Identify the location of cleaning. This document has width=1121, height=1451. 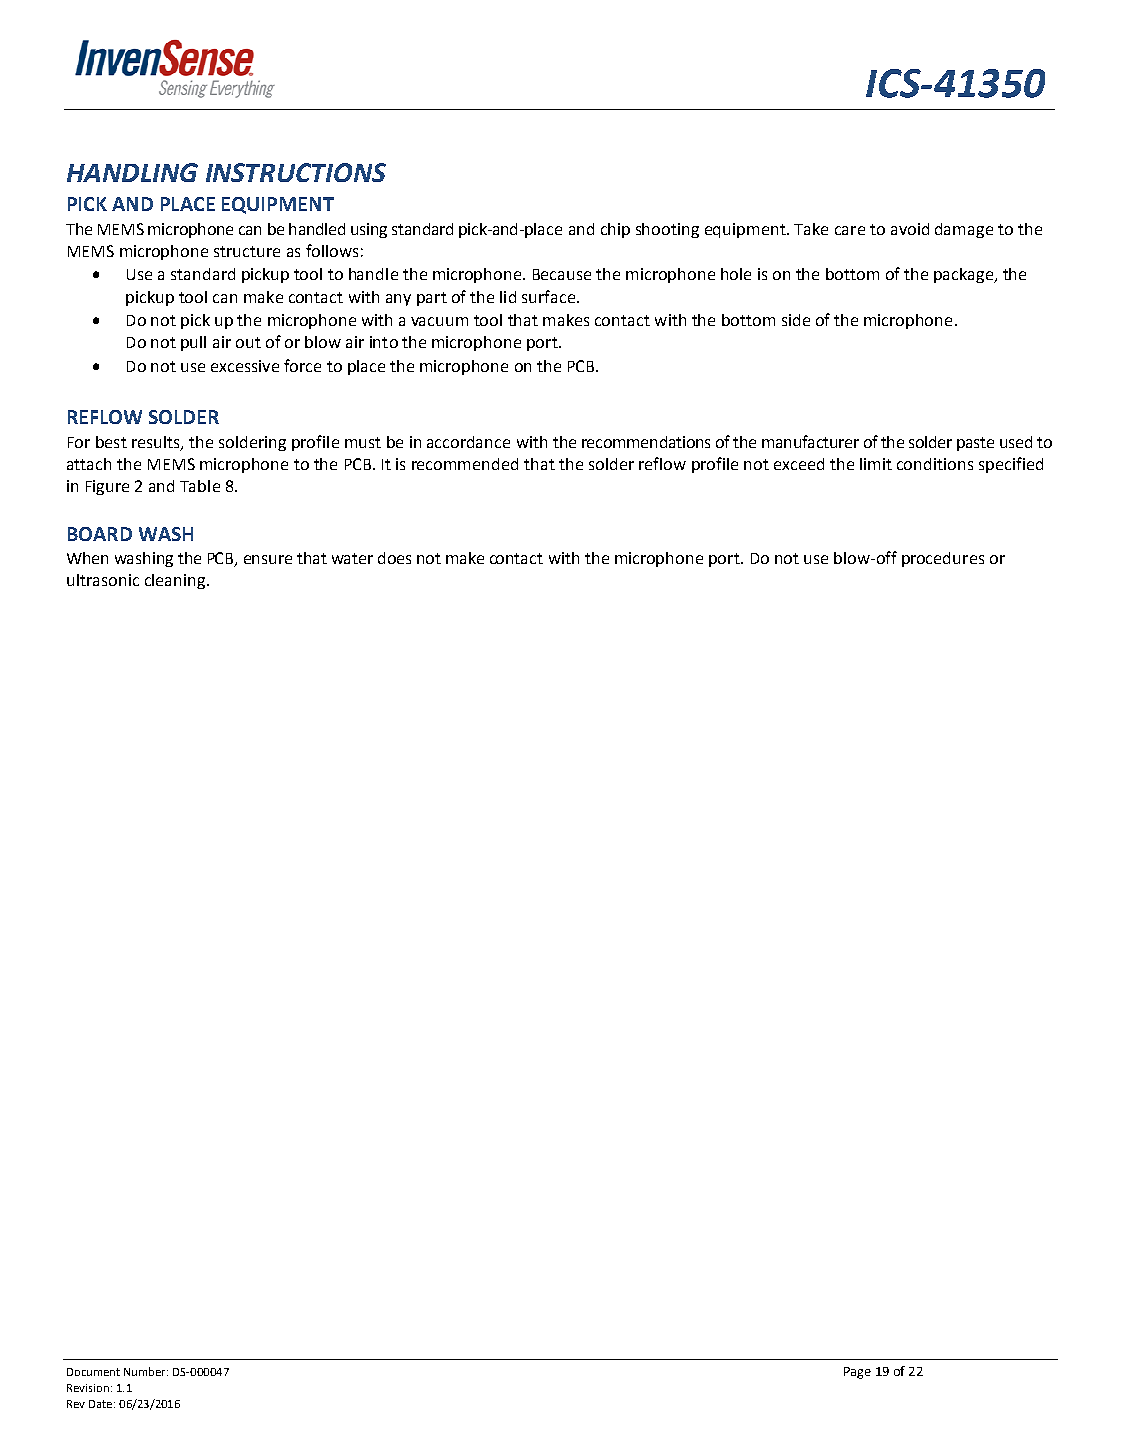
(176, 581).
